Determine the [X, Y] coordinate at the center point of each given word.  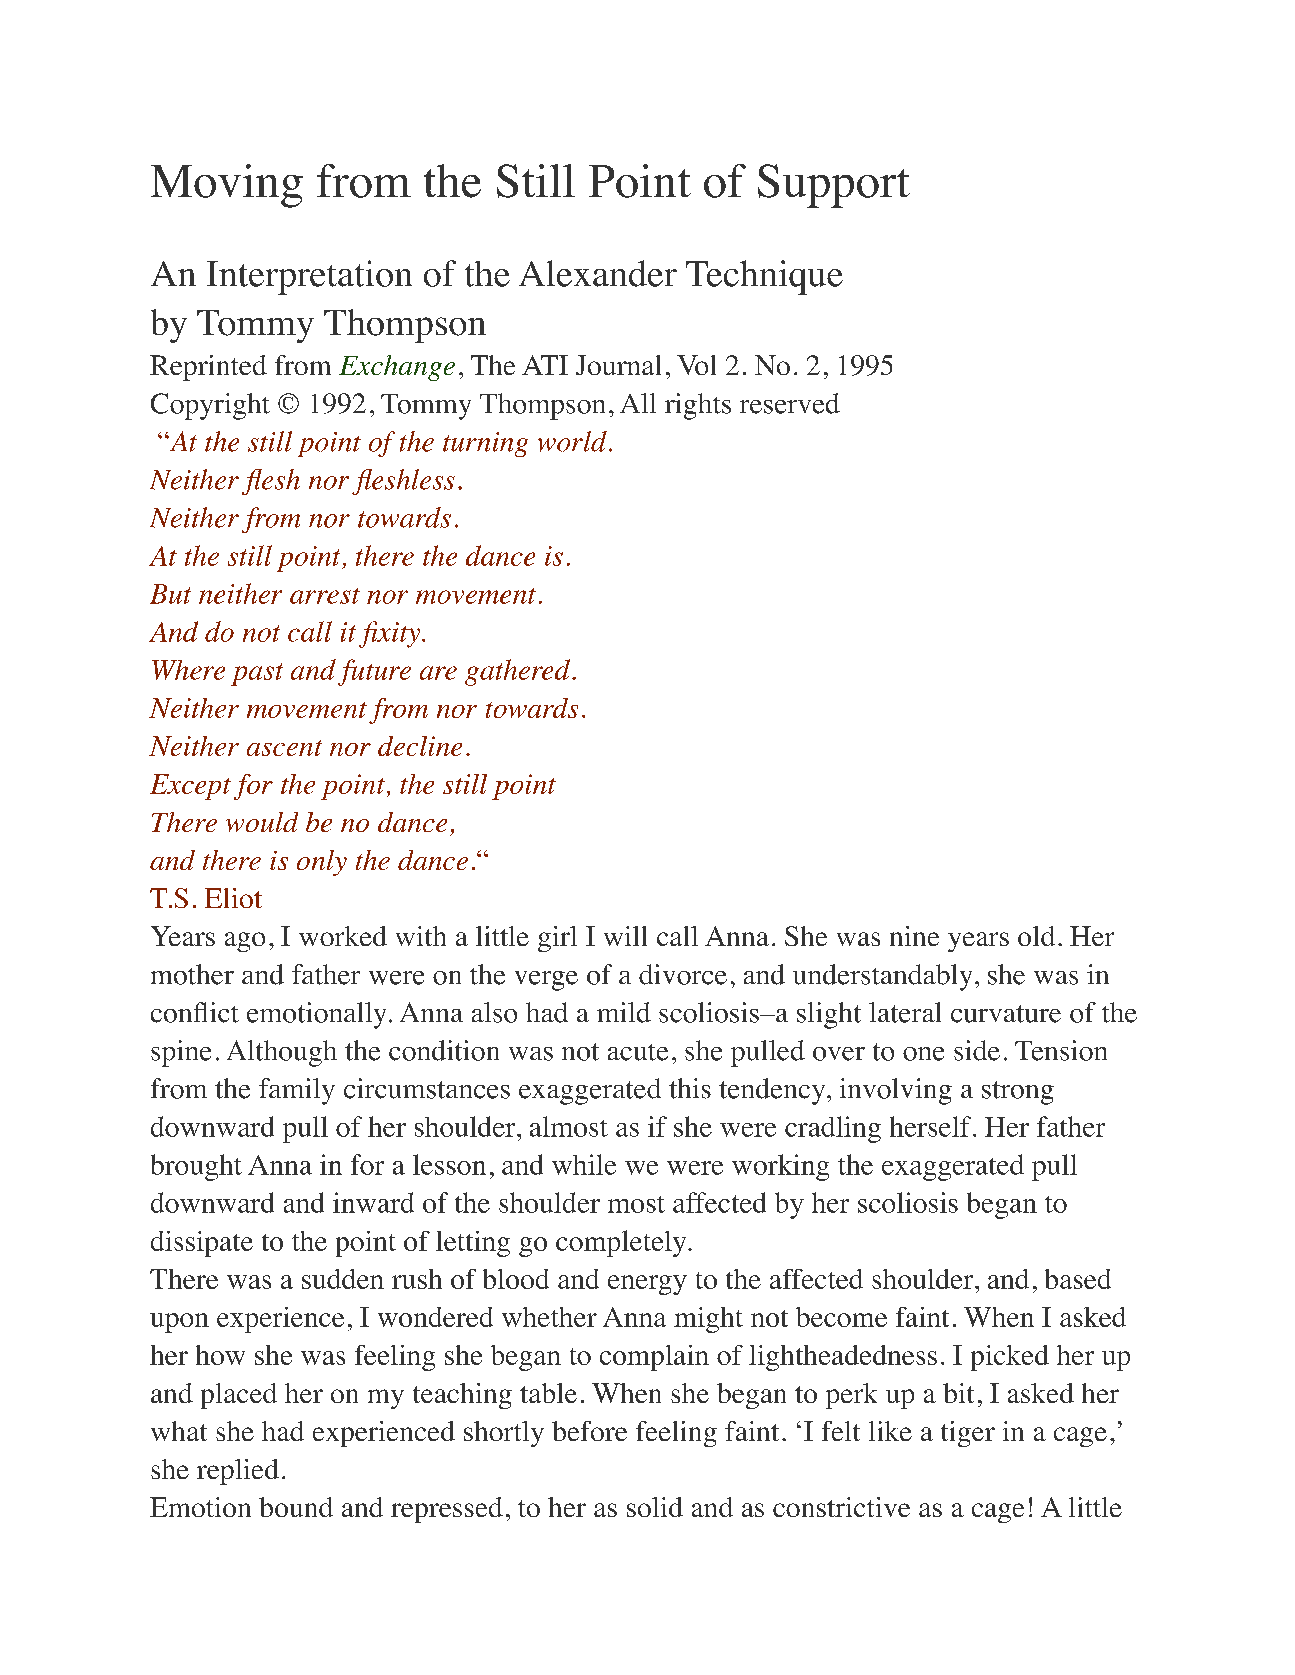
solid [655, 1507]
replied [238, 1472]
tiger [968, 1434]
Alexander [598, 273]
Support [834, 186]
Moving [227, 186]
